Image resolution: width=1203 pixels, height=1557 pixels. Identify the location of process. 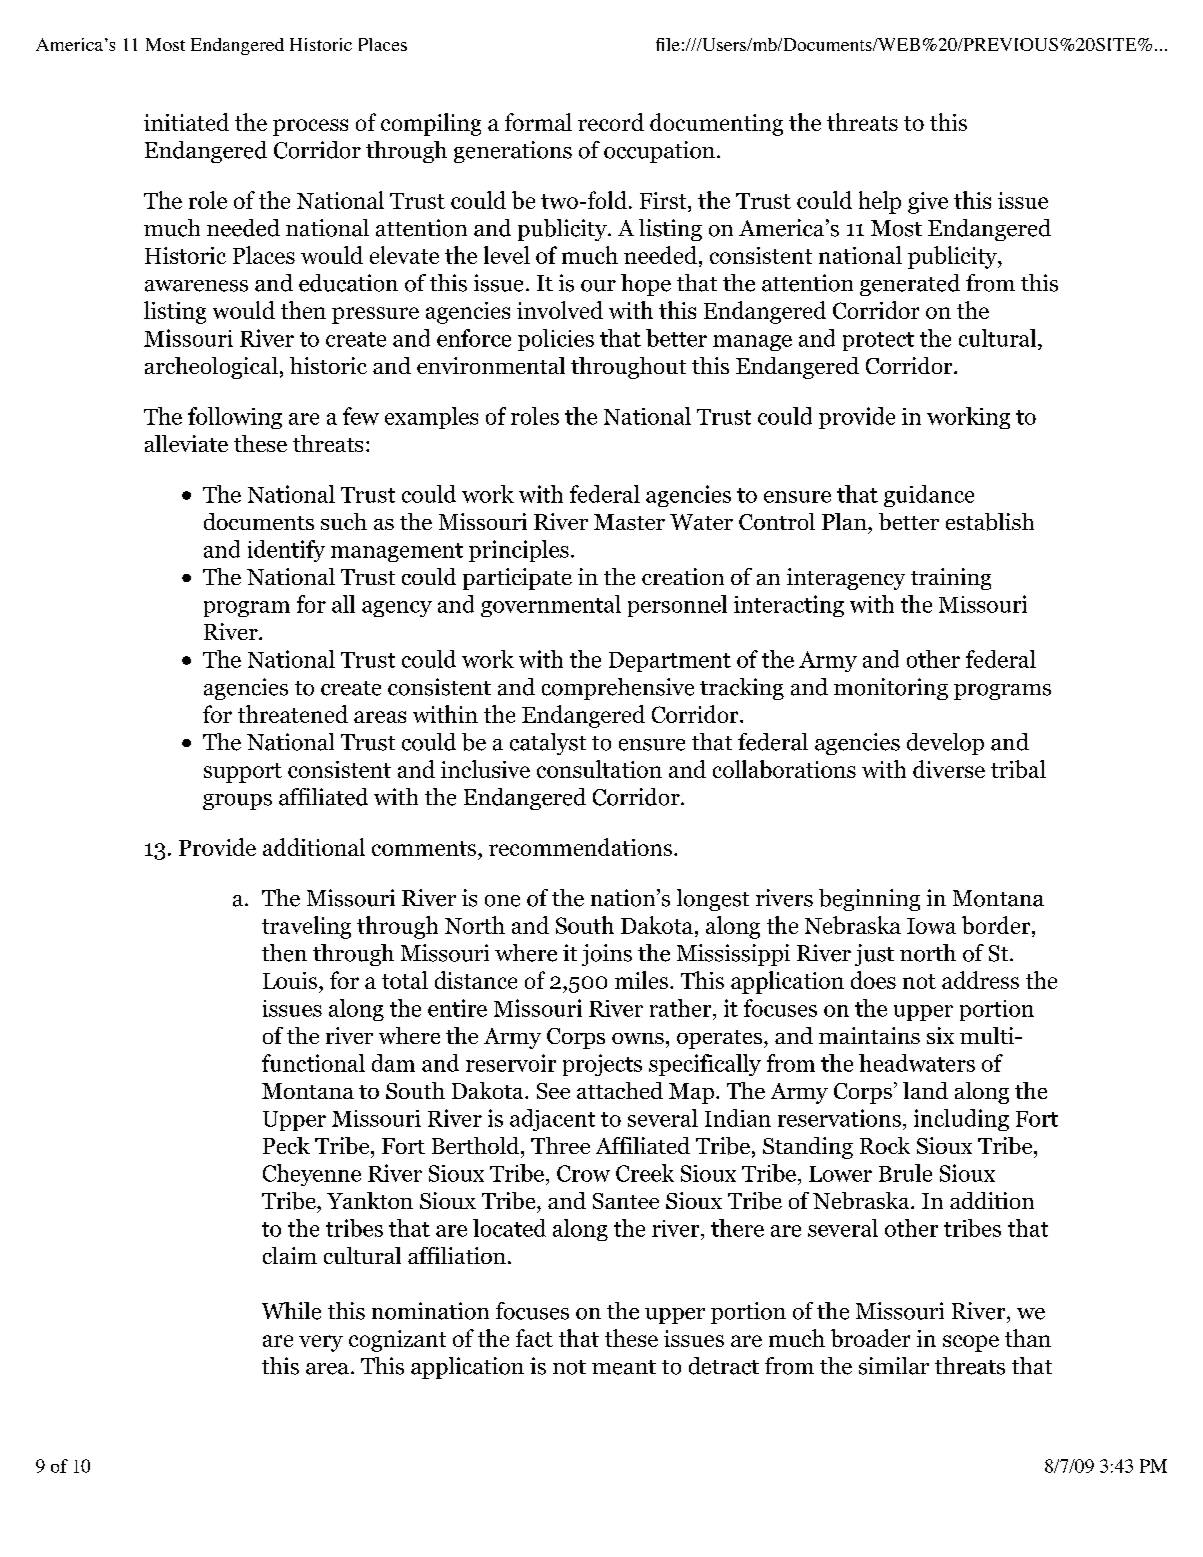
(310, 127).
